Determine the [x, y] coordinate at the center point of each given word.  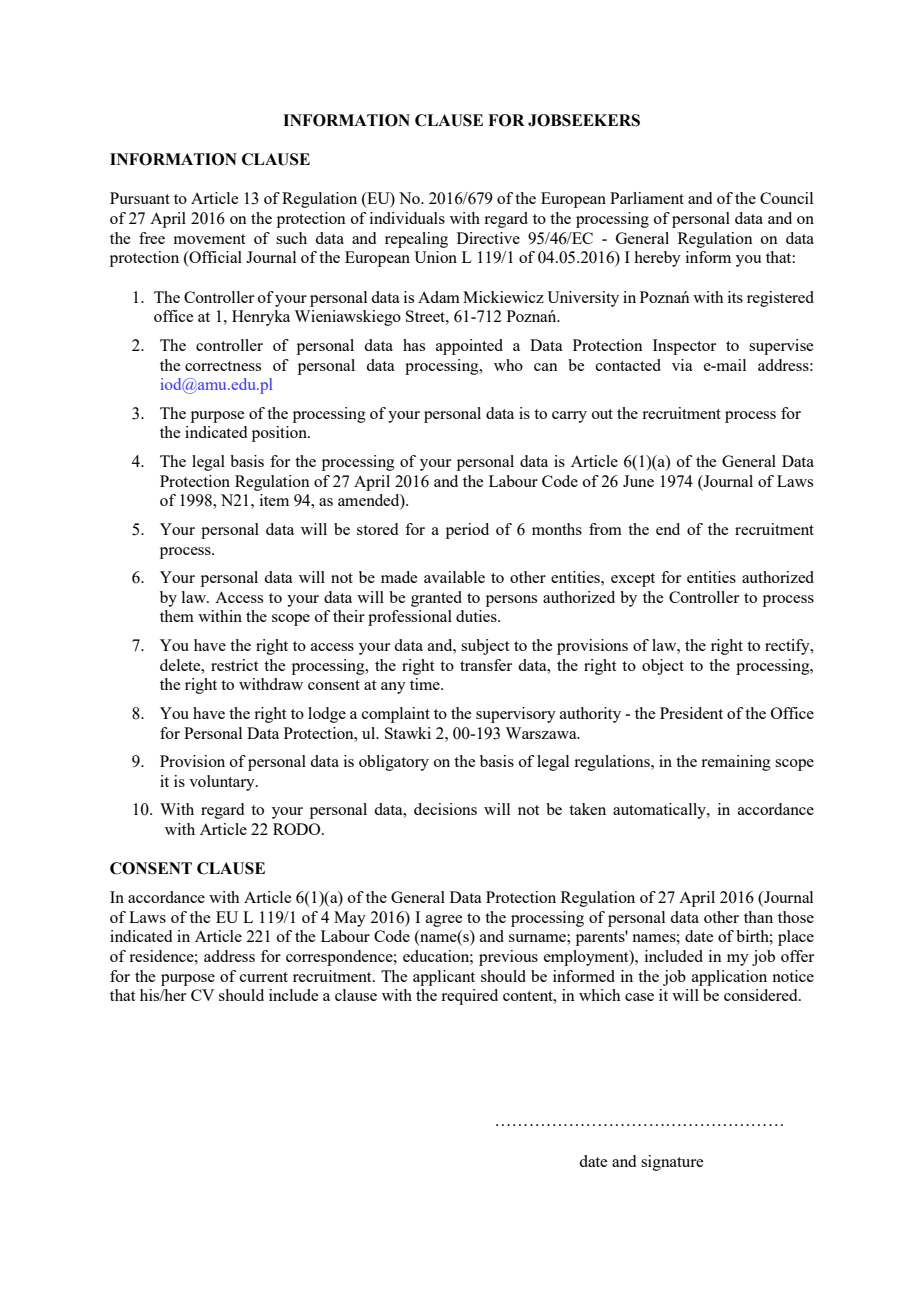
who [508, 365]
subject [485, 647]
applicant [444, 978]
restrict [234, 665]
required [469, 997]
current [264, 977]
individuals [407, 218]
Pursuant [140, 198]
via [682, 365]
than [758, 917]
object [663, 667]
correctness [223, 366]
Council [786, 198]
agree [444, 921]
